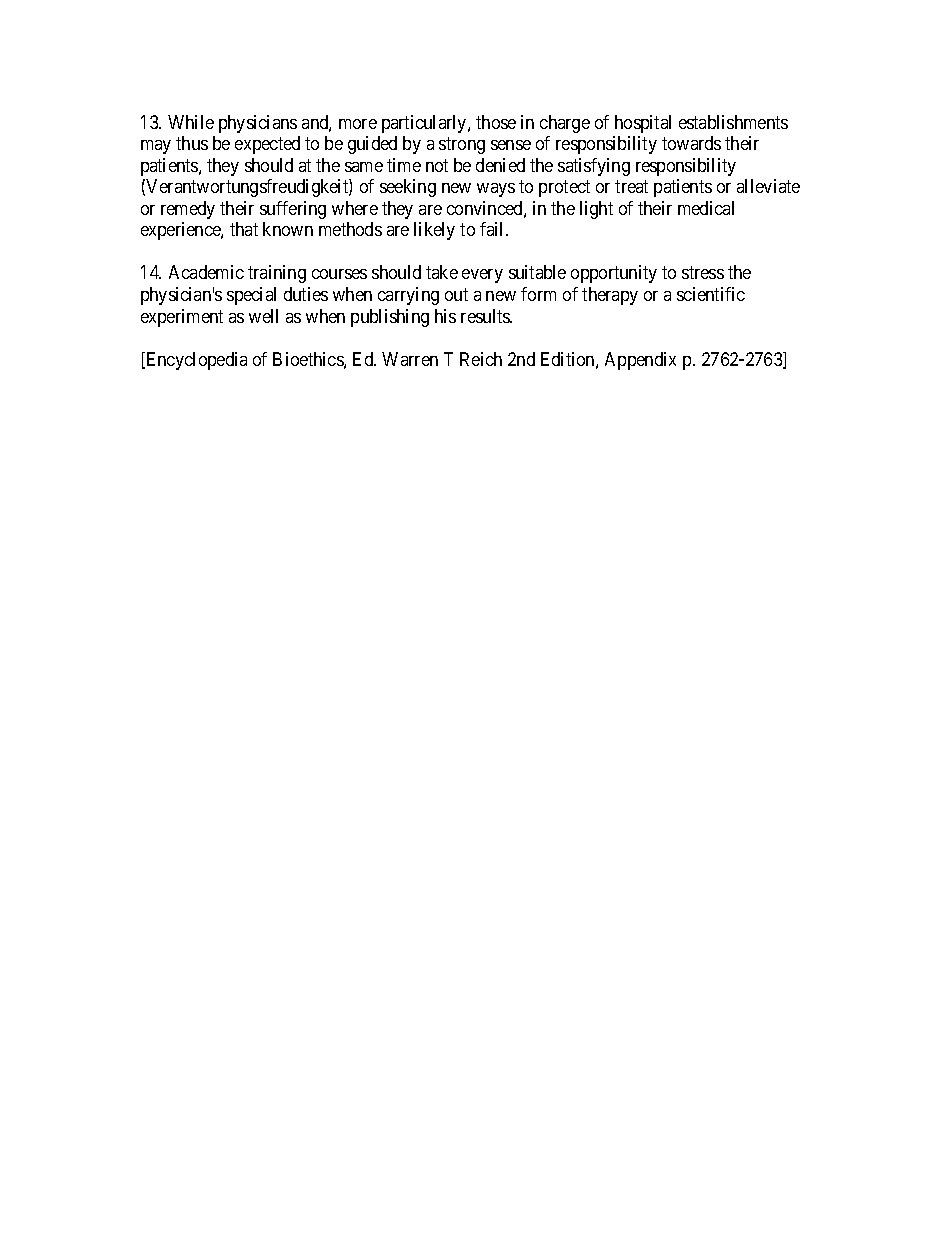  I want to click on While, so click(191, 122).
